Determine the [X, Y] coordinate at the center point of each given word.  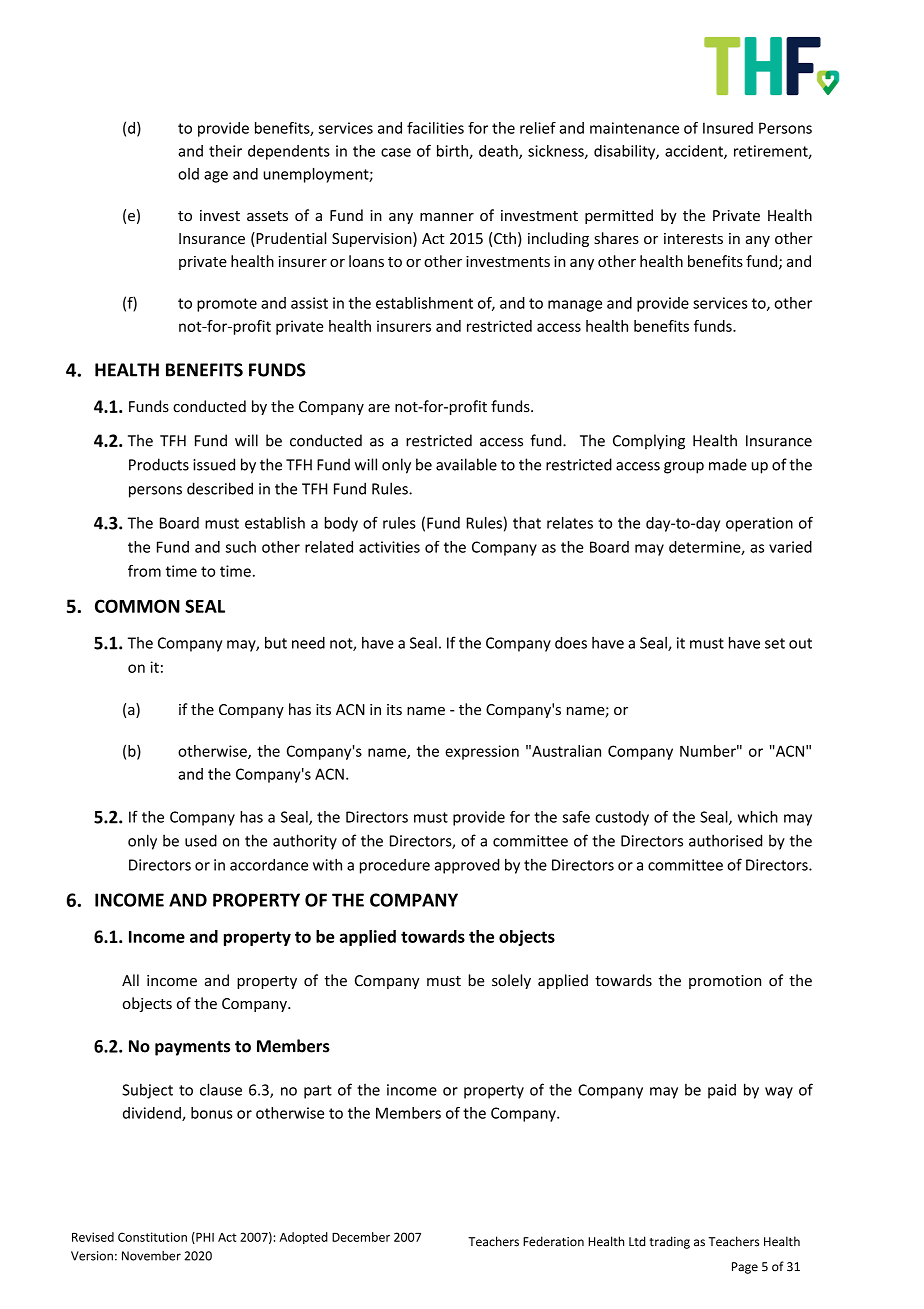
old [188, 174]
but [276, 642]
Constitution [152, 1237]
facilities [435, 128]
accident [695, 152]
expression [482, 752]
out [800, 643]
